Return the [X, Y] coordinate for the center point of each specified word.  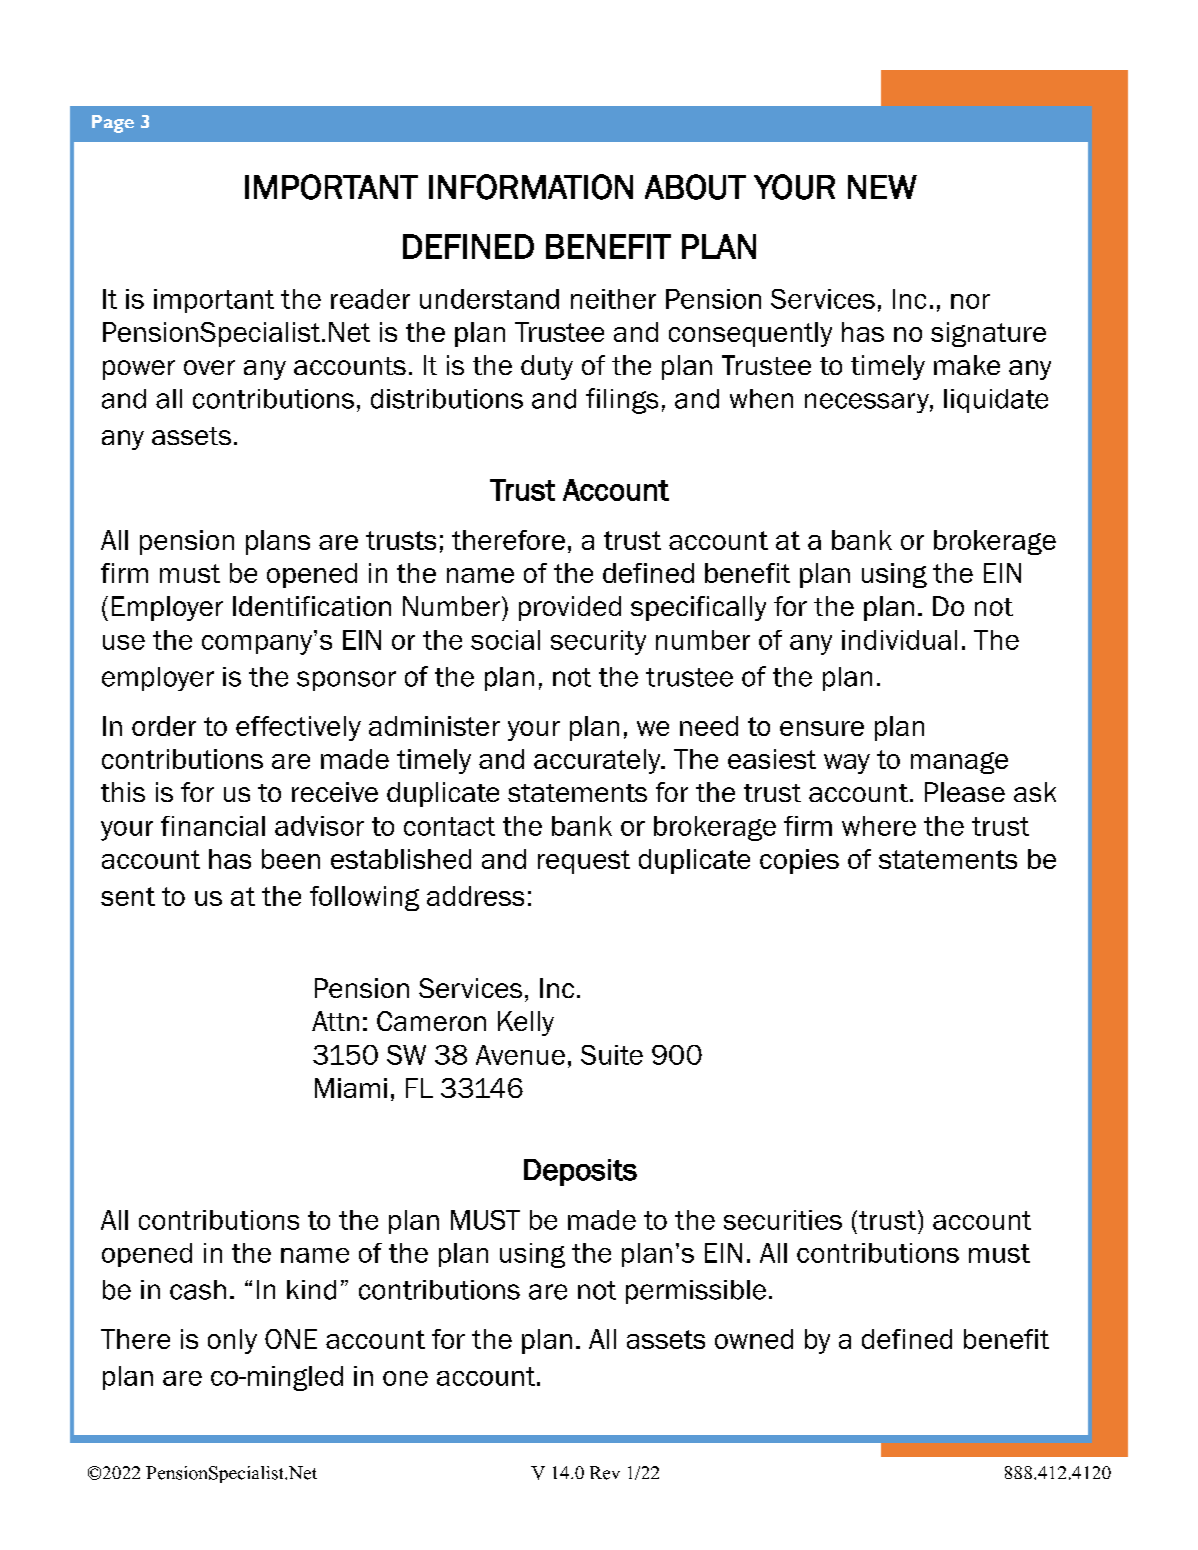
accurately [598, 761]
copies [799, 861]
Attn [335, 1021]
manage [959, 763]
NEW [882, 187]
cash [198, 1290]
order [164, 726]
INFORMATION [531, 187]
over [209, 367]
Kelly [526, 1023]
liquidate [996, 401]
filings [622, 401]
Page [113, 124]
